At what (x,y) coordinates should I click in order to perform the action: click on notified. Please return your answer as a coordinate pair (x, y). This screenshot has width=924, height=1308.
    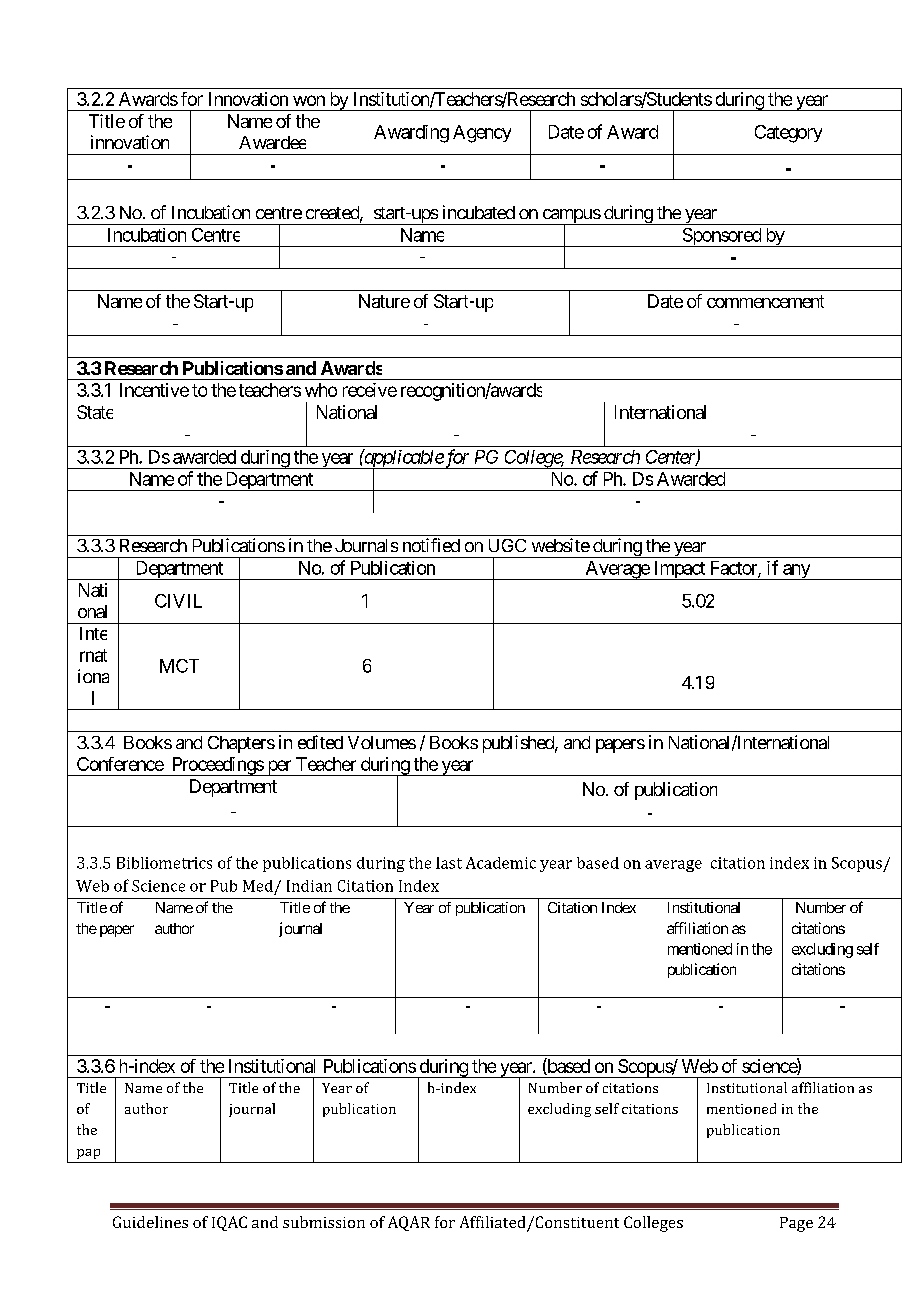
    Looking at the image, I should click on (431, 545).
